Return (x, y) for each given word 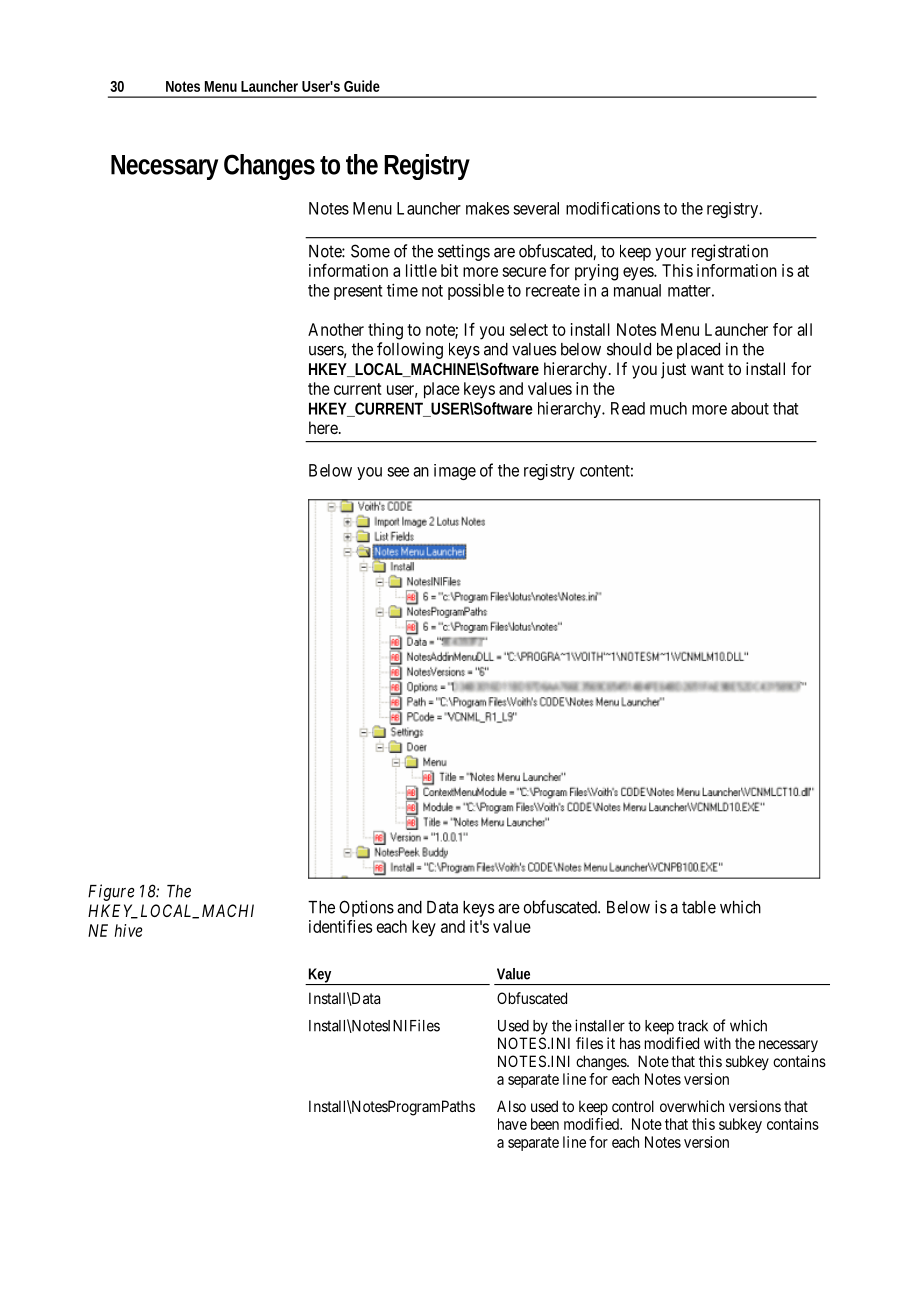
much (668, 408)
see (398, 472)
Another (336, 329)
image (455, 472)
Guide (362, 86)
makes (487, 208)
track (693, 1026)
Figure (111, 892)
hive (129, 930)
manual (637, 290)
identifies (340, 926)
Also (511, 1106)
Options (366, 908)
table (699, 907)
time (402, 290)
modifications (613, 208)
